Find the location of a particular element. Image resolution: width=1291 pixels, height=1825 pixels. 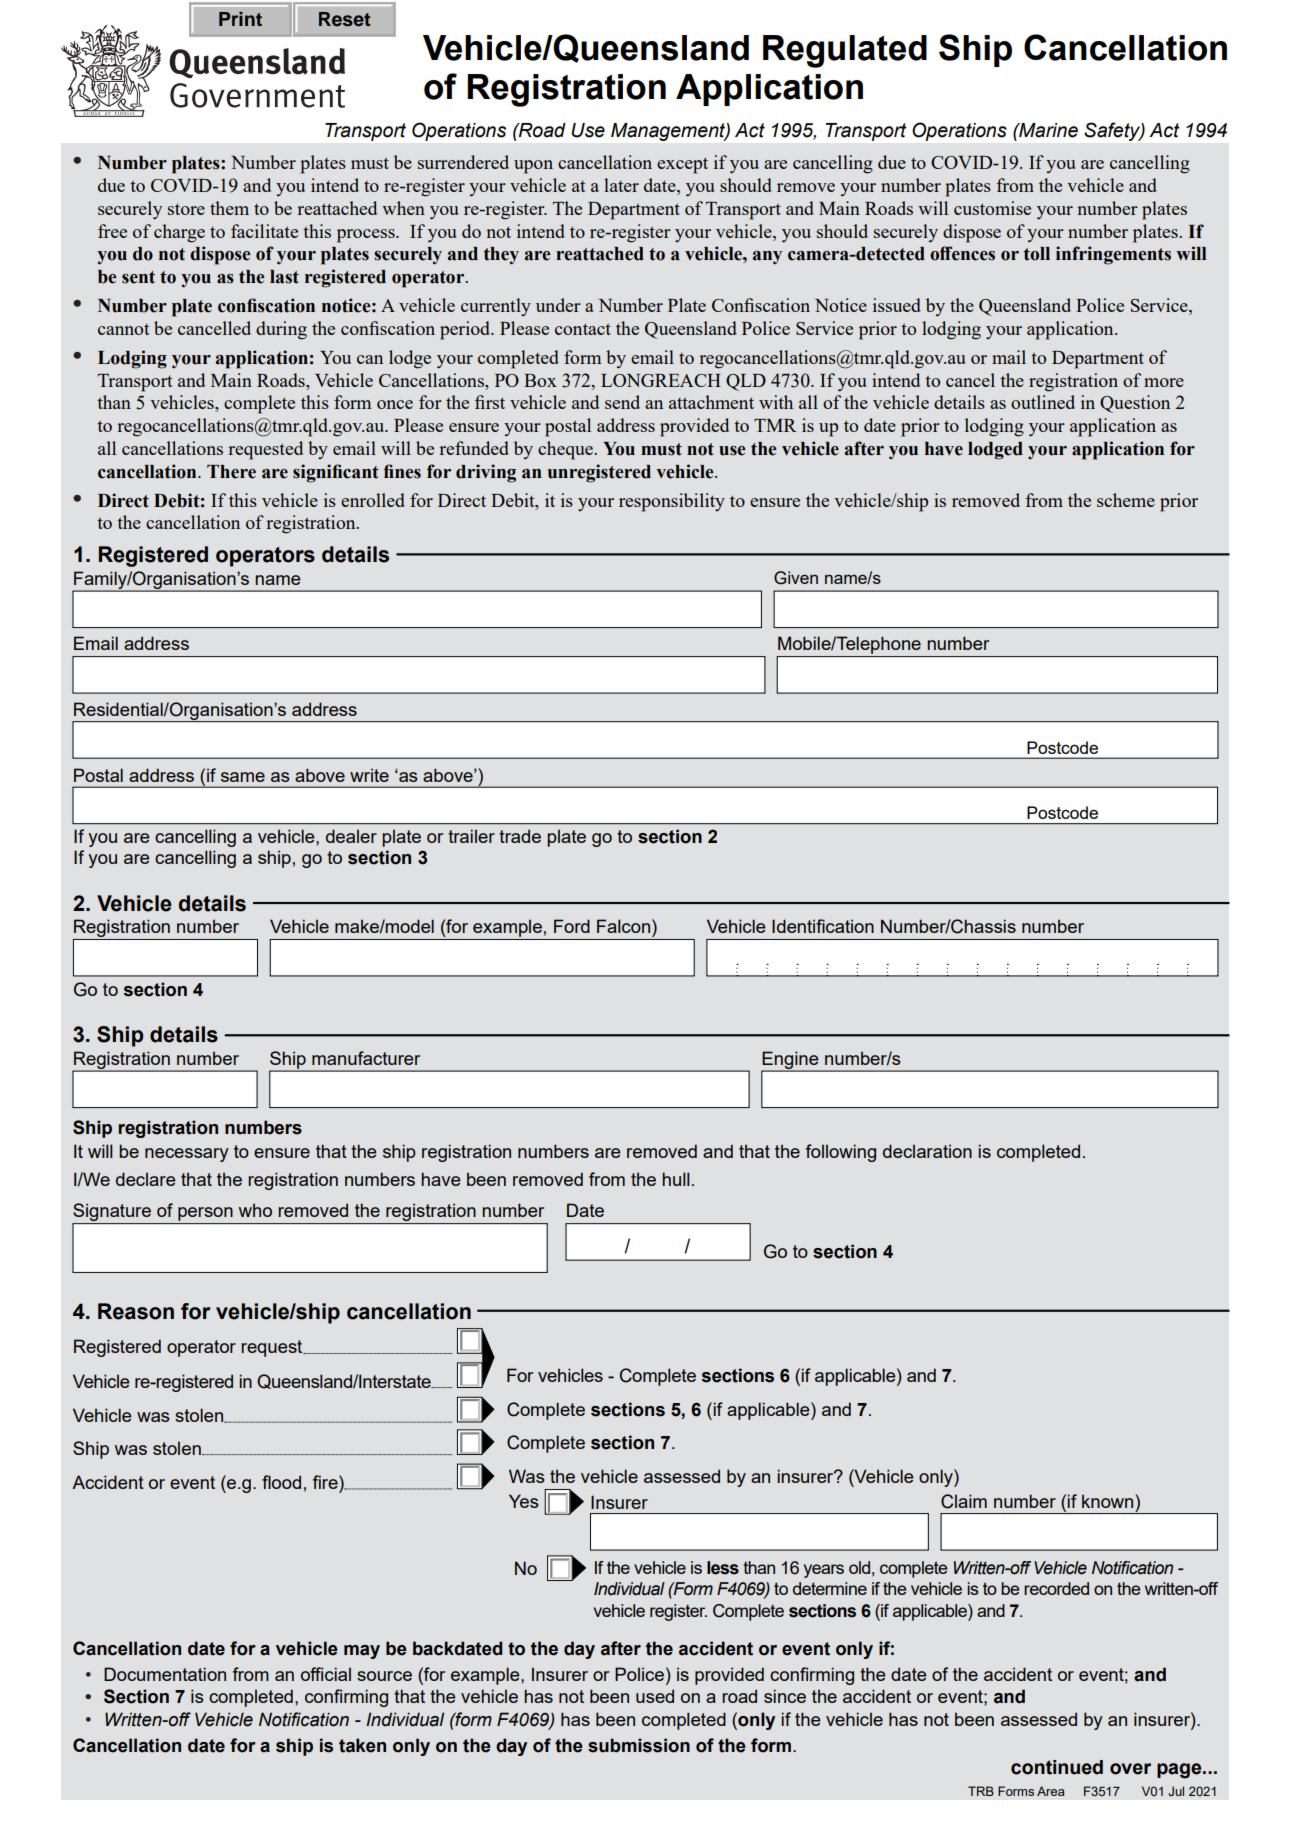

except is located at coordinates (682, 165).
